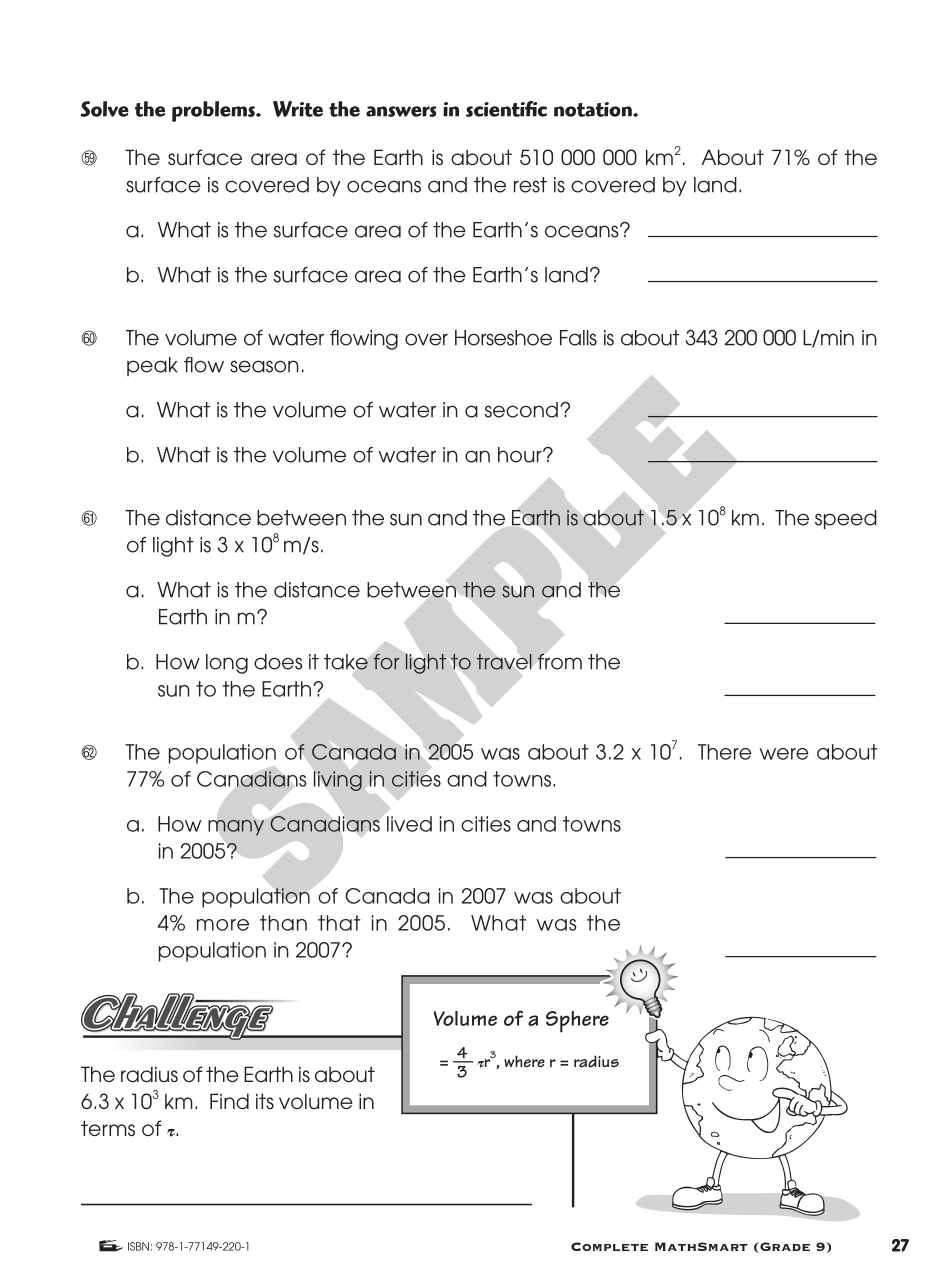  I want to click on Falls, so click(578, 338).
